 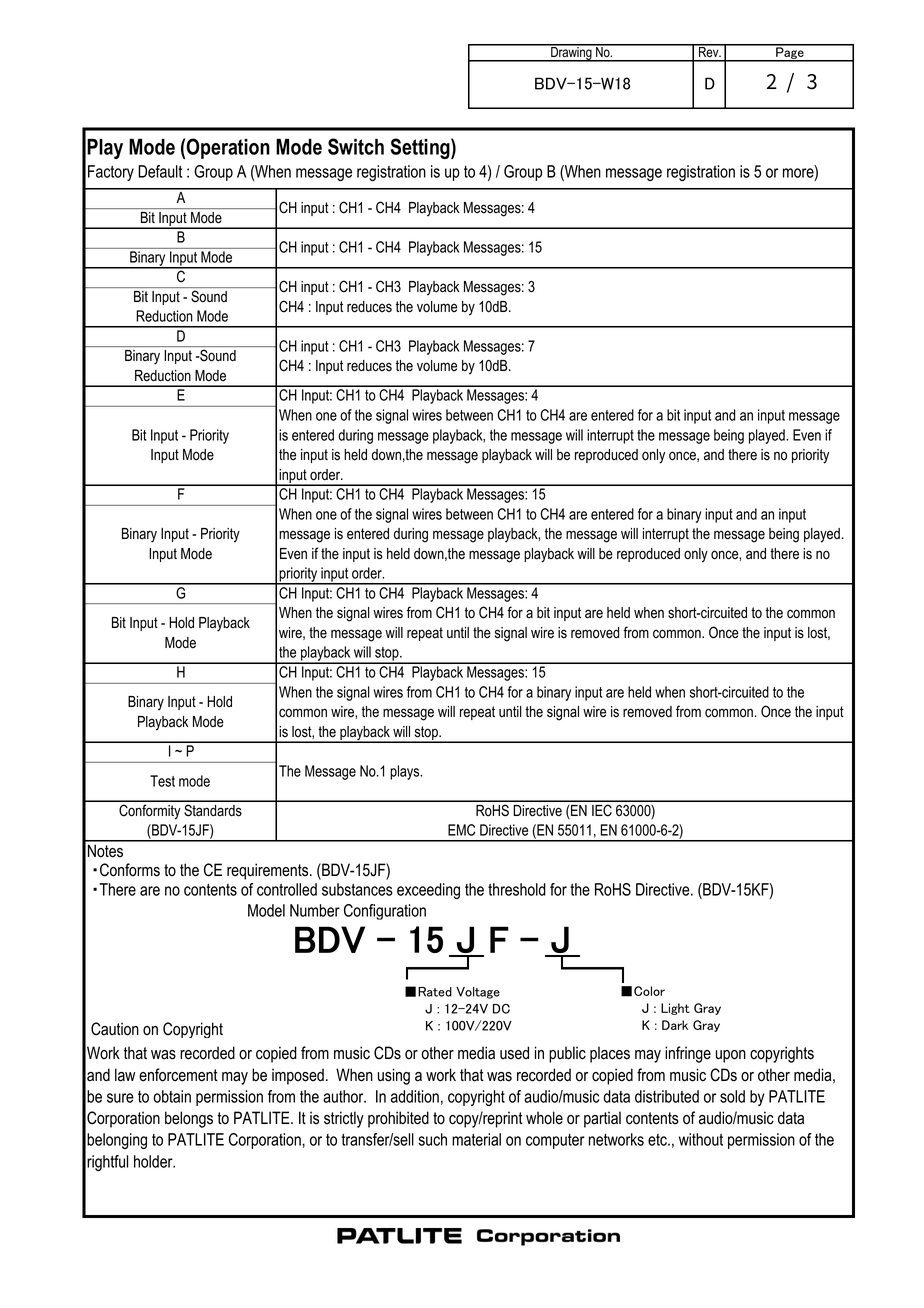 What do you see at coordinates (189, 1119) in the screenshot?
I see `belongs` at bounding box center [189, 1119].
